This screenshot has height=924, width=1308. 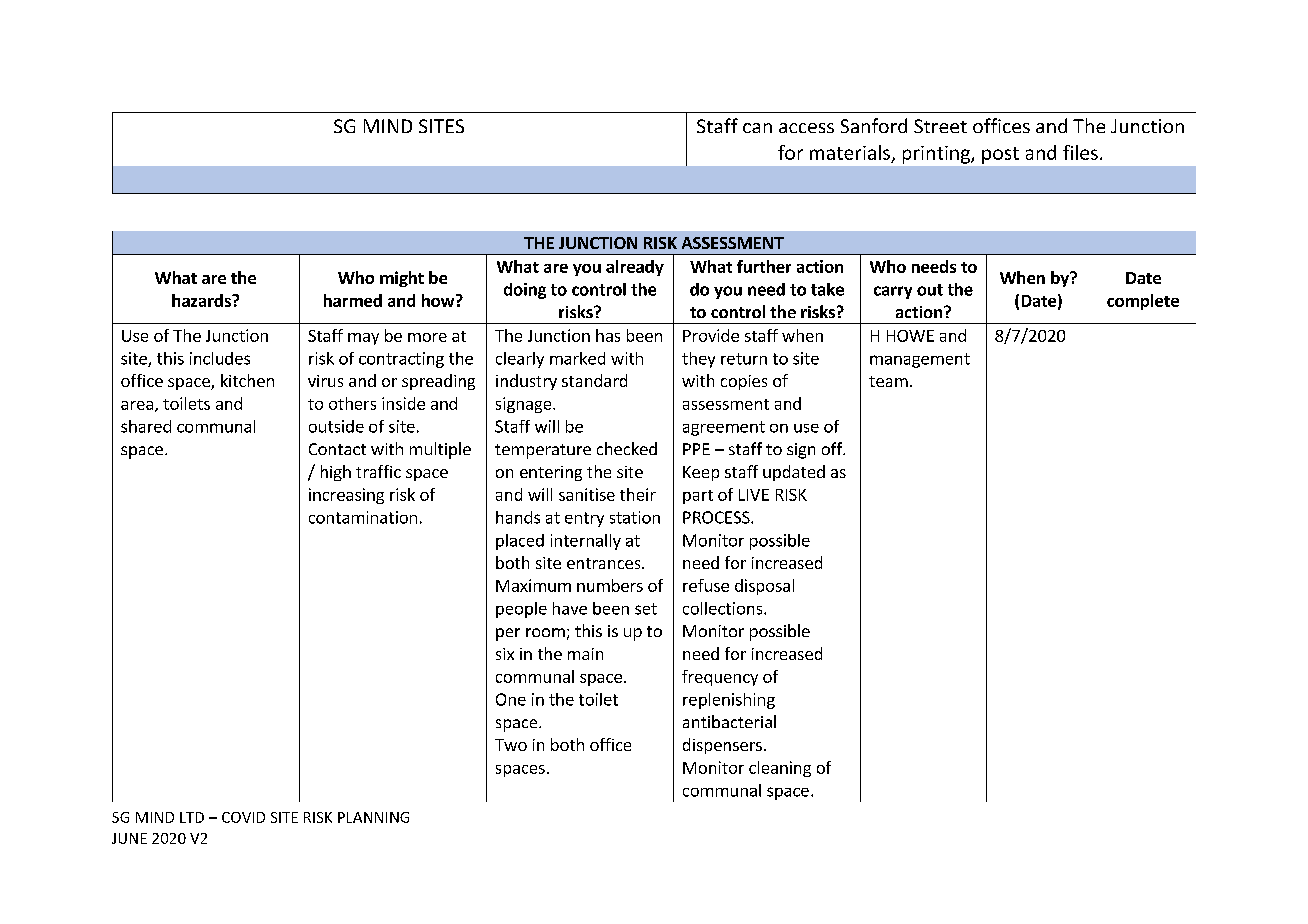 I want to click on complete, so click(x=1143, y=302).
